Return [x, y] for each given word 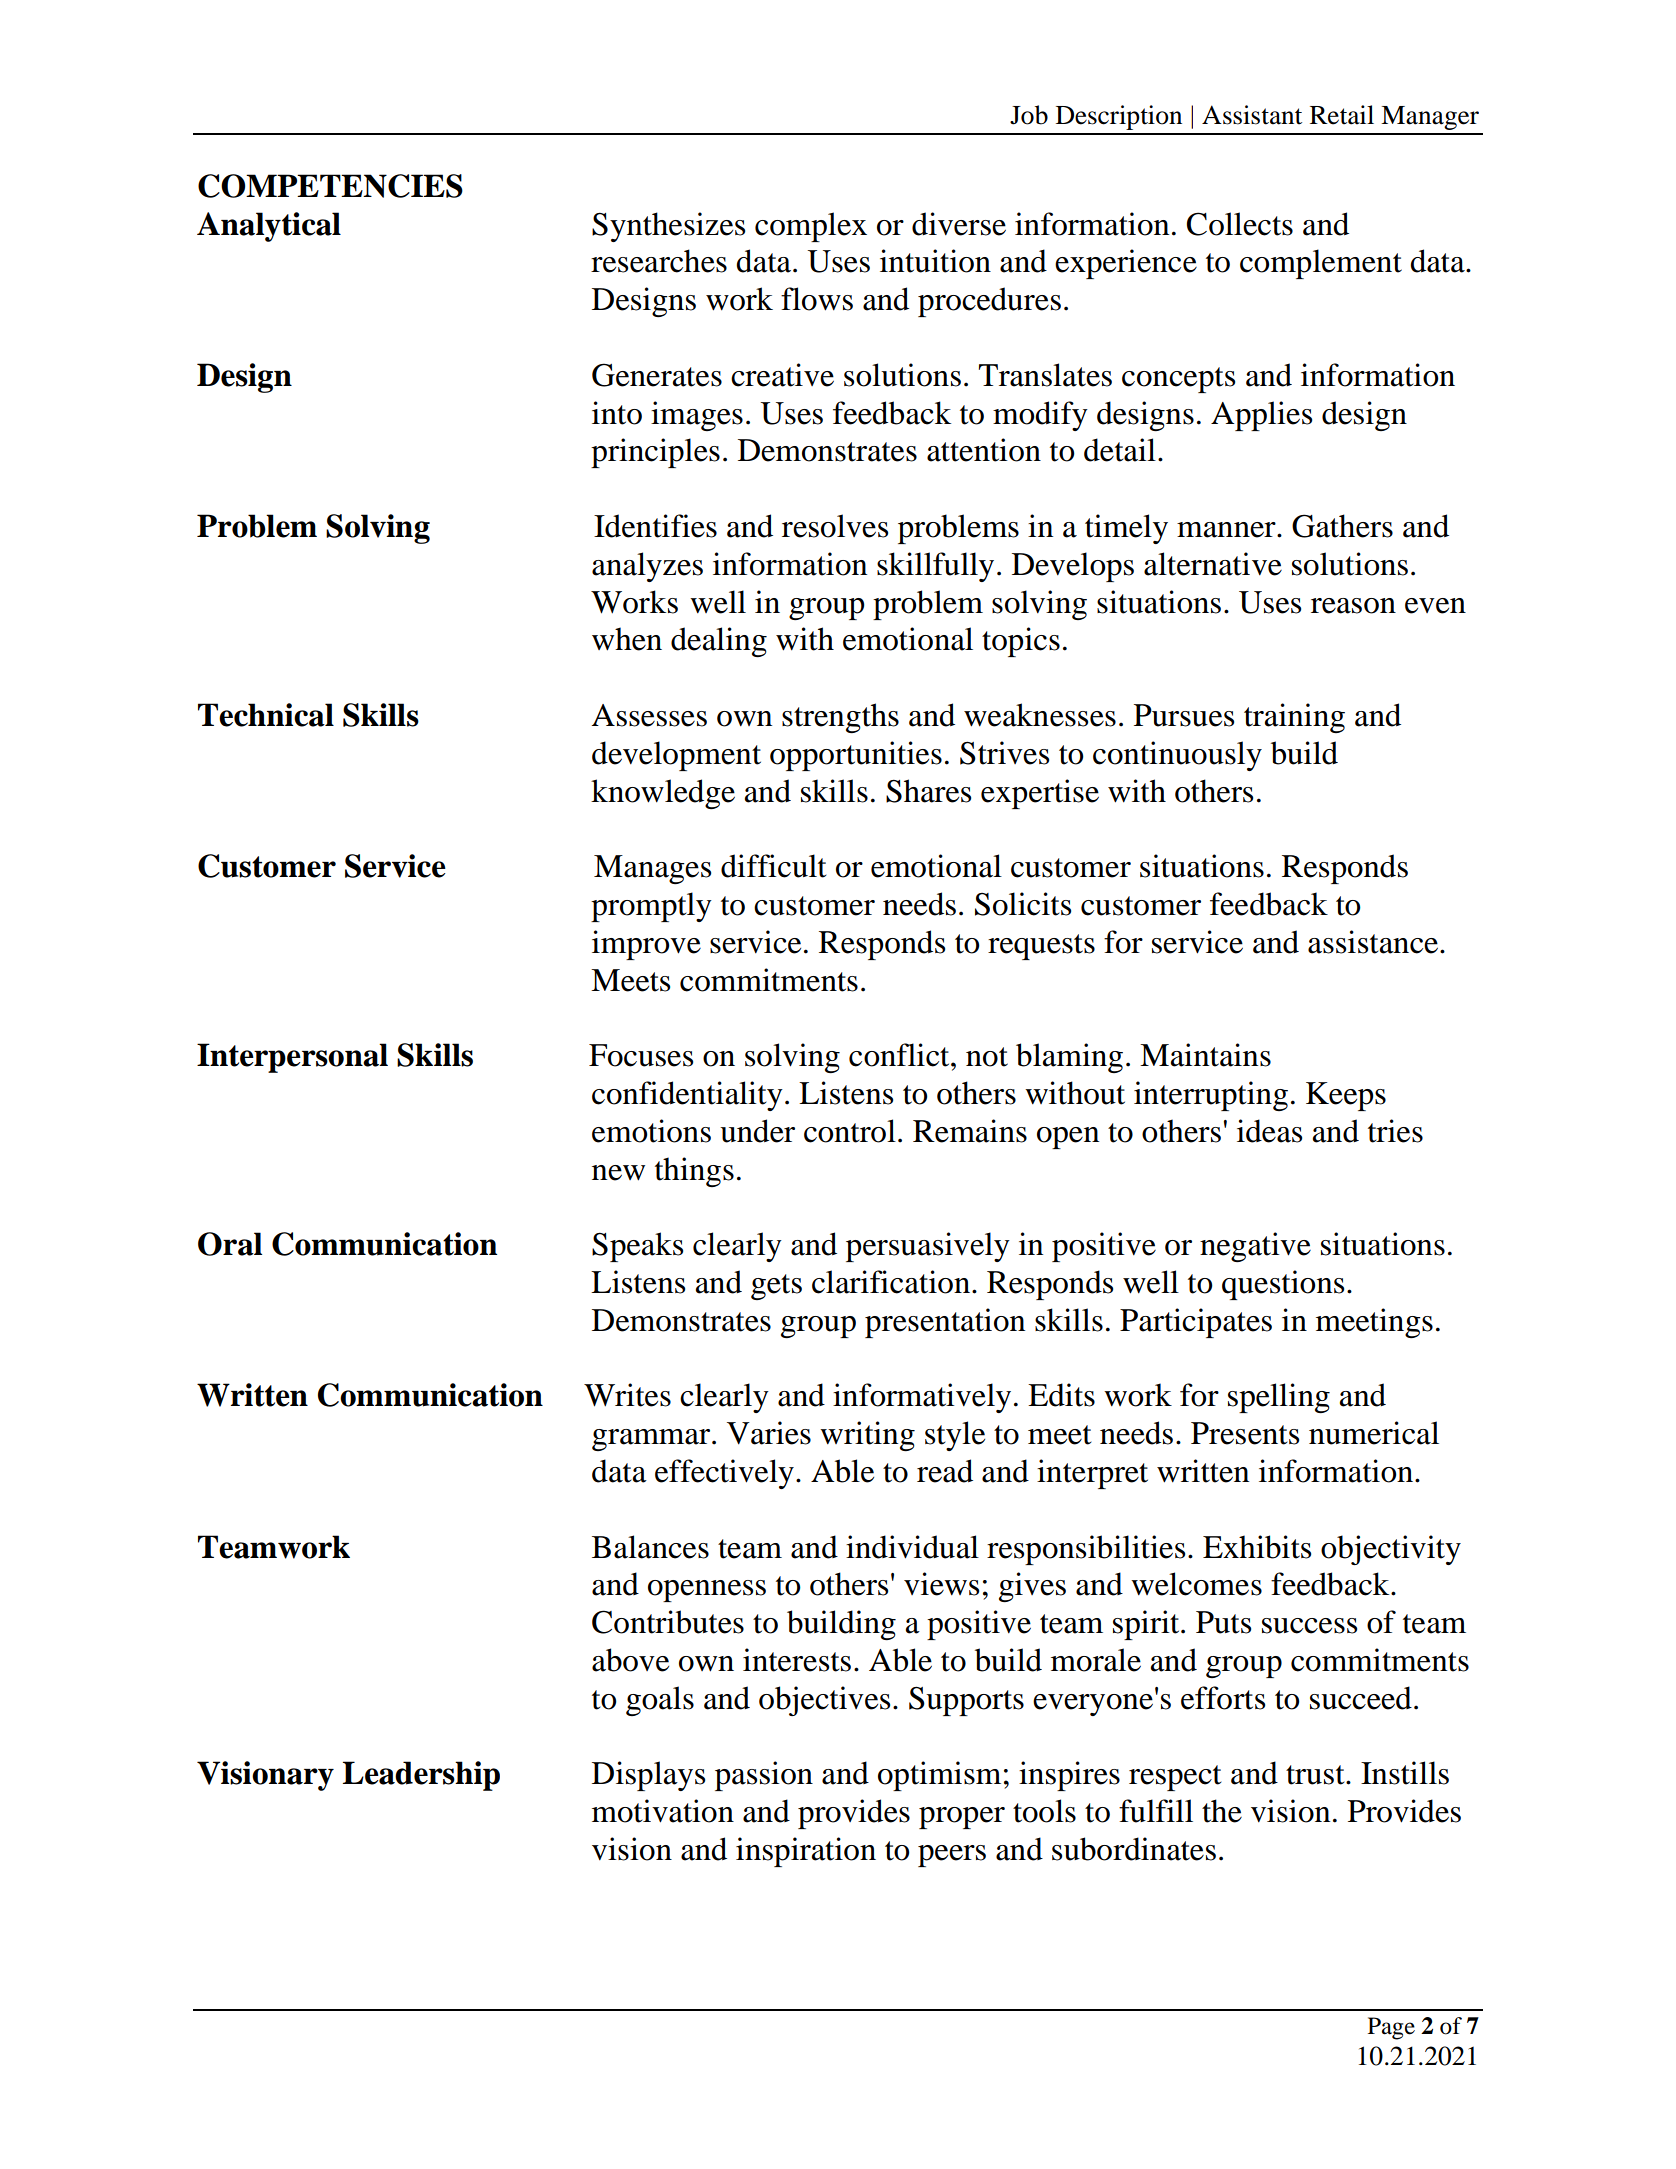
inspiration [806, 1852]
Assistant [1252, 115]
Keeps [1346, 1096]
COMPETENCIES [330, 186]
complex [811, 227]
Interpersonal [292, 1058]
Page [1391, 2028]
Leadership [421, 1776]
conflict [900, 1055]
